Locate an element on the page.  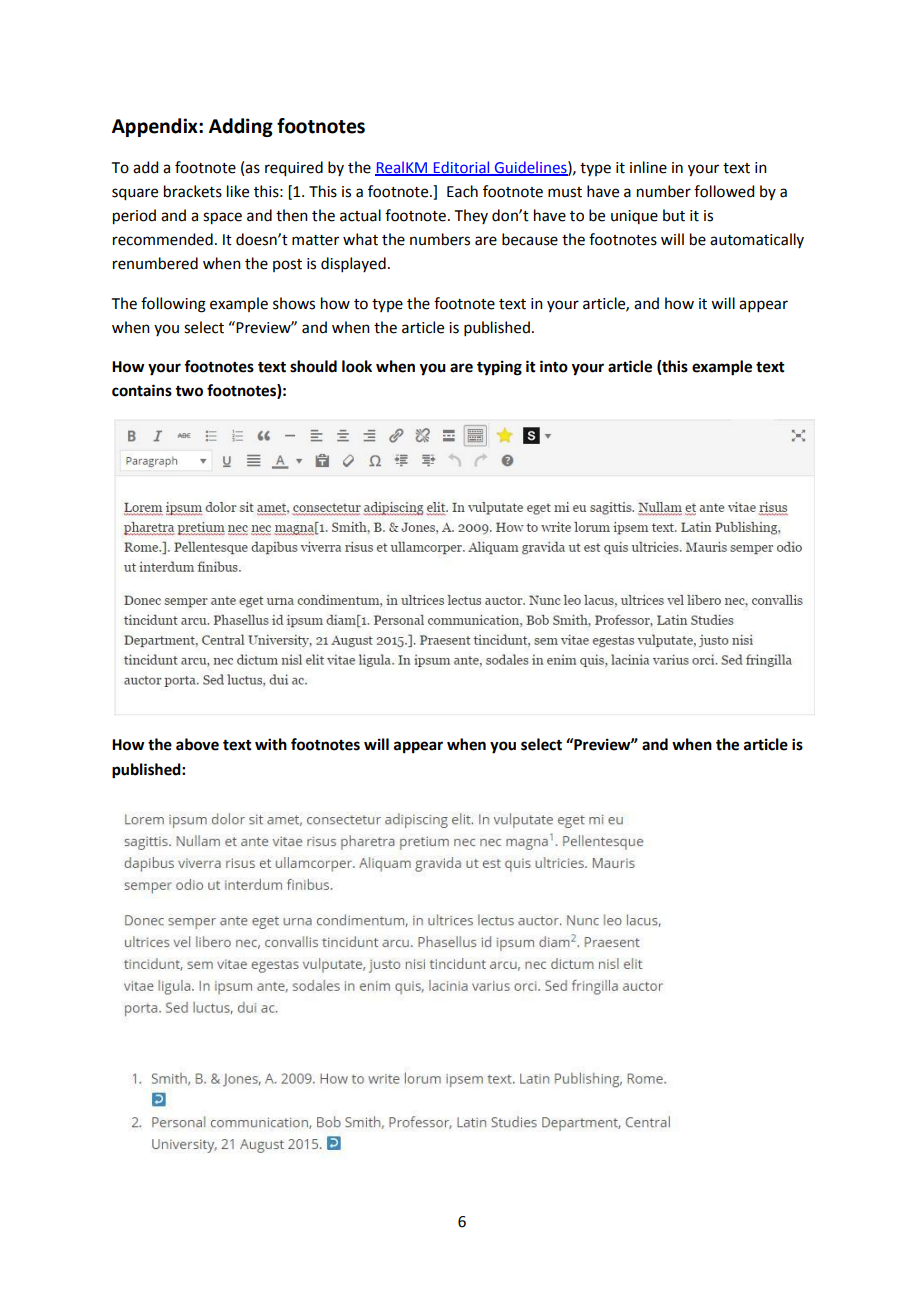
Adding is located at coordinates (241, 127).
